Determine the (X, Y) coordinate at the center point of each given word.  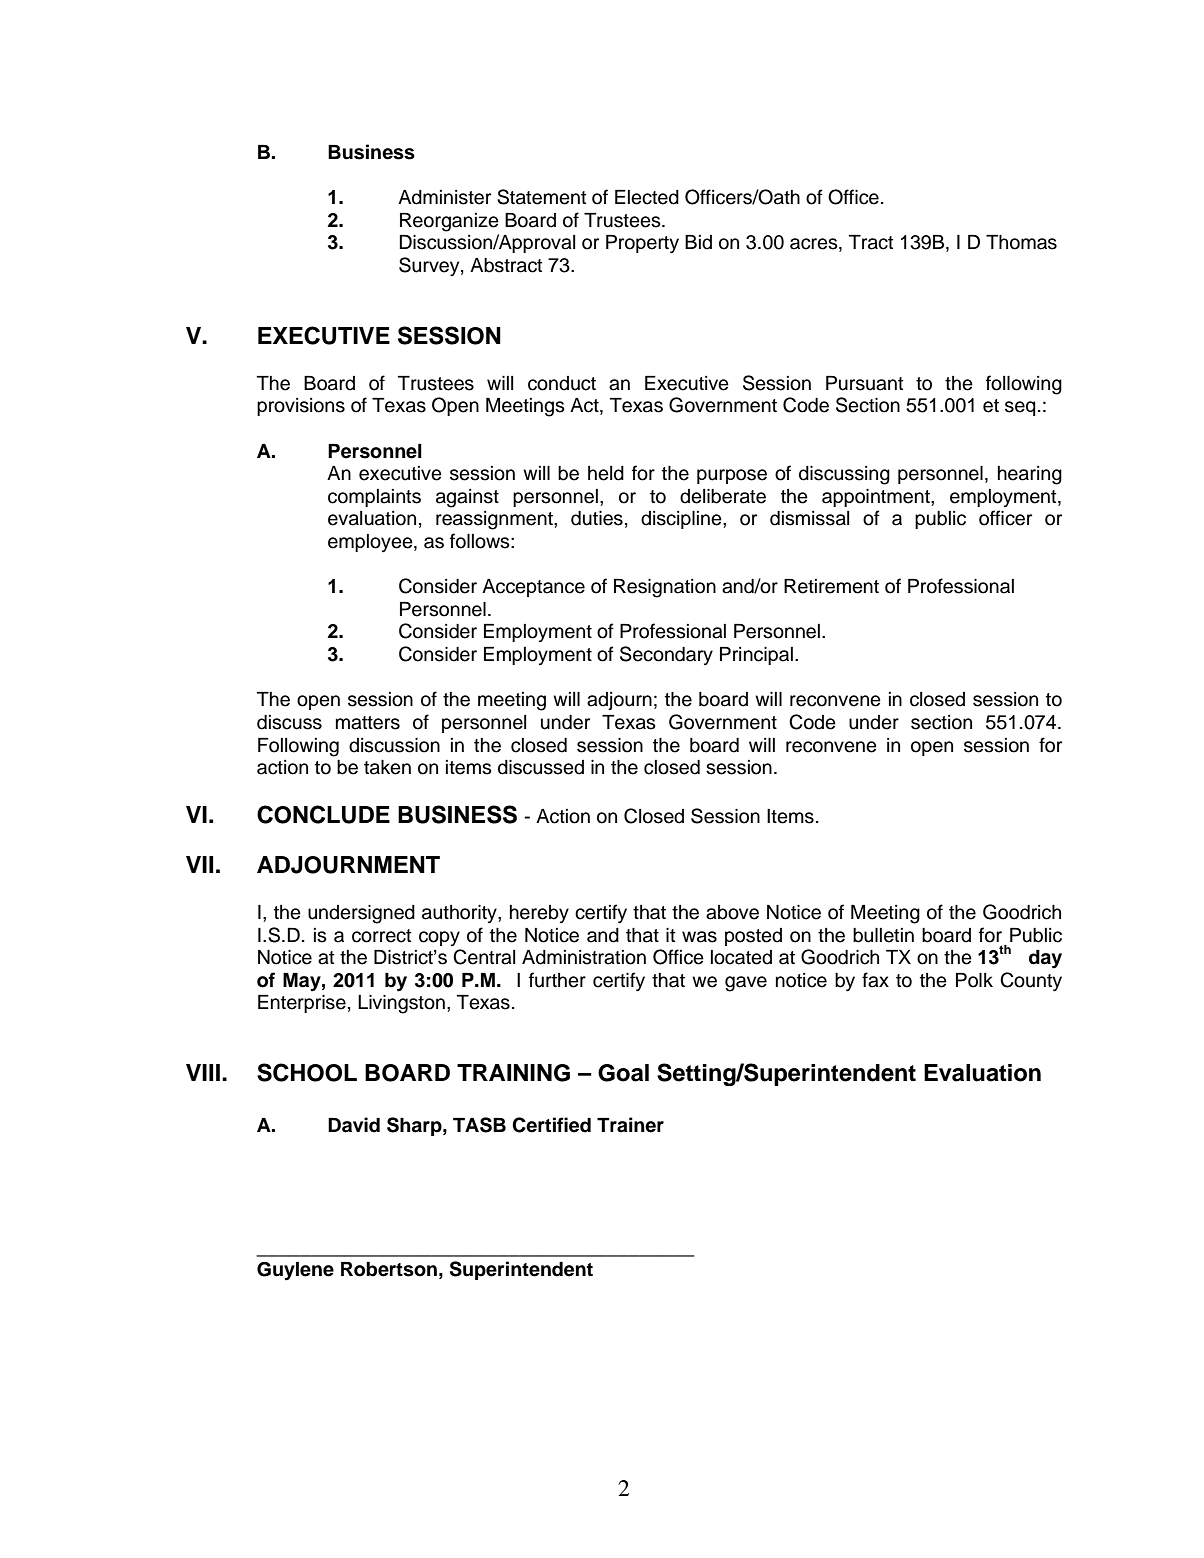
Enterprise (302, 1004)
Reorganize (449, 222)
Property (642, 244)
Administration (584, 957)
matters (368, 723)
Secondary (666, 655)
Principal (756, 656)
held (606, 473)
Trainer (630, 1125)
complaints (374, 498)
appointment (877, 498)
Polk (974, 980)
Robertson (389, 1269)
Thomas (1021, 242)
